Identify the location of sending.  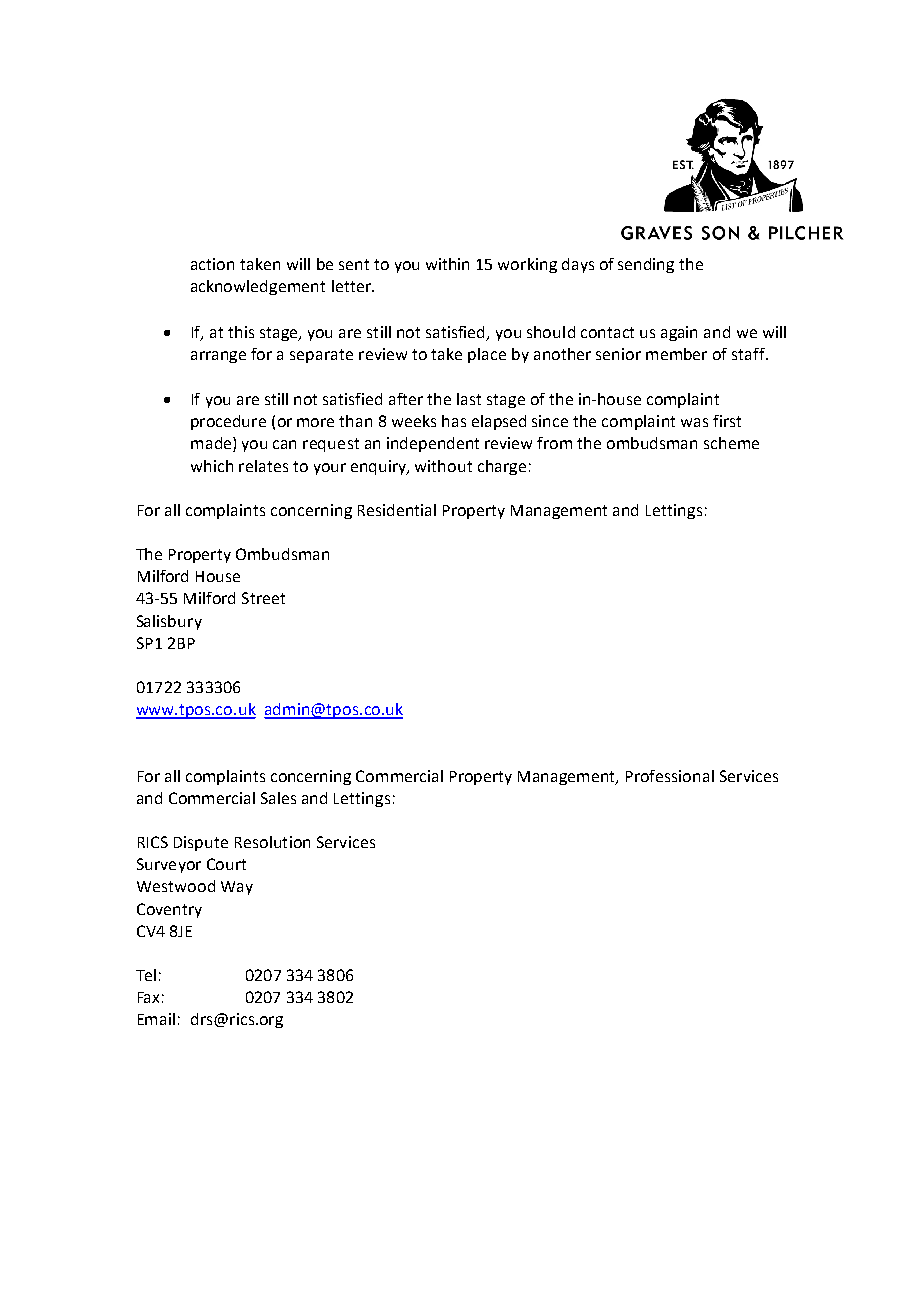
(646, 265).
